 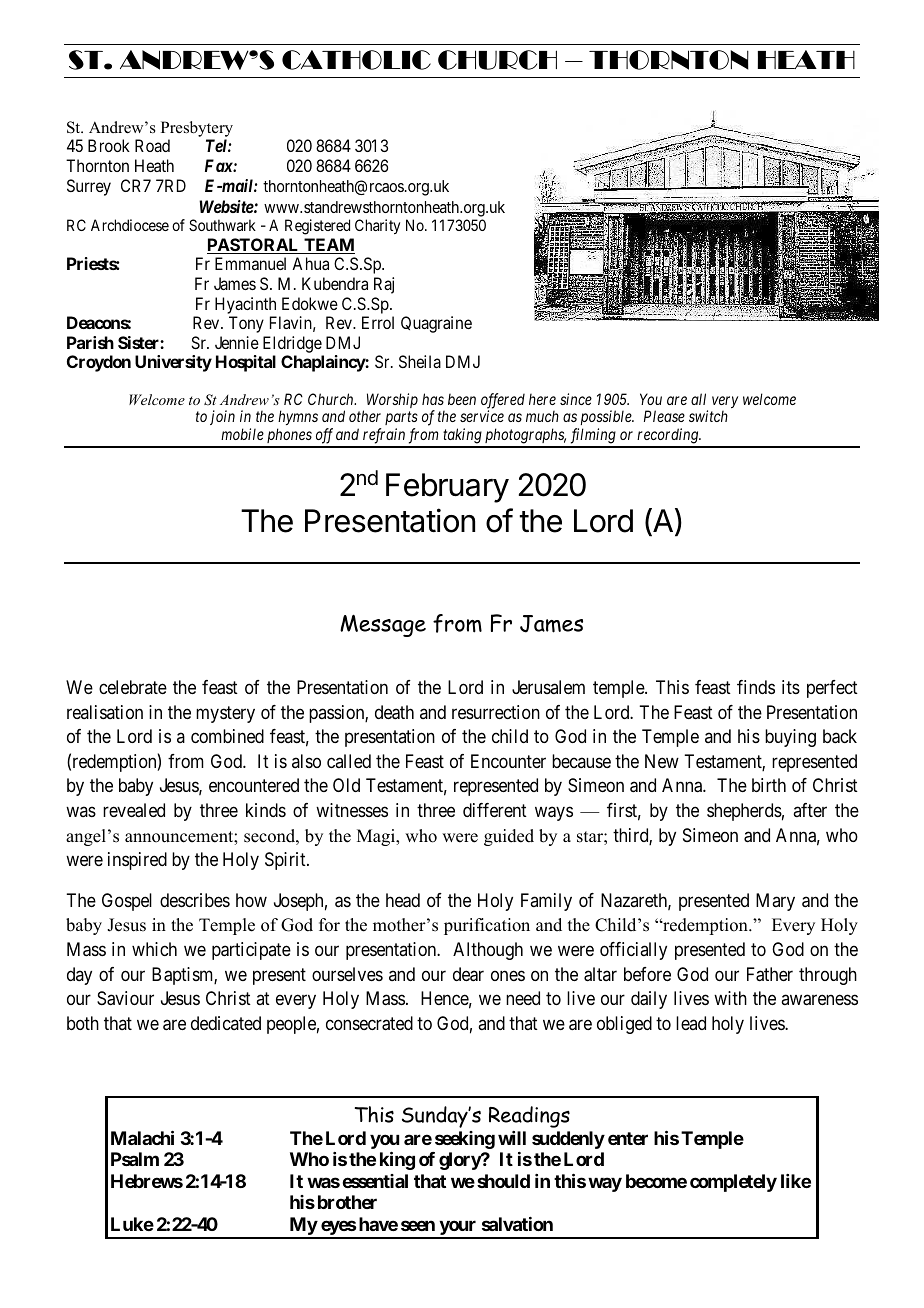 I want to click on CATHOLIC, so click(x=356, y=60).
